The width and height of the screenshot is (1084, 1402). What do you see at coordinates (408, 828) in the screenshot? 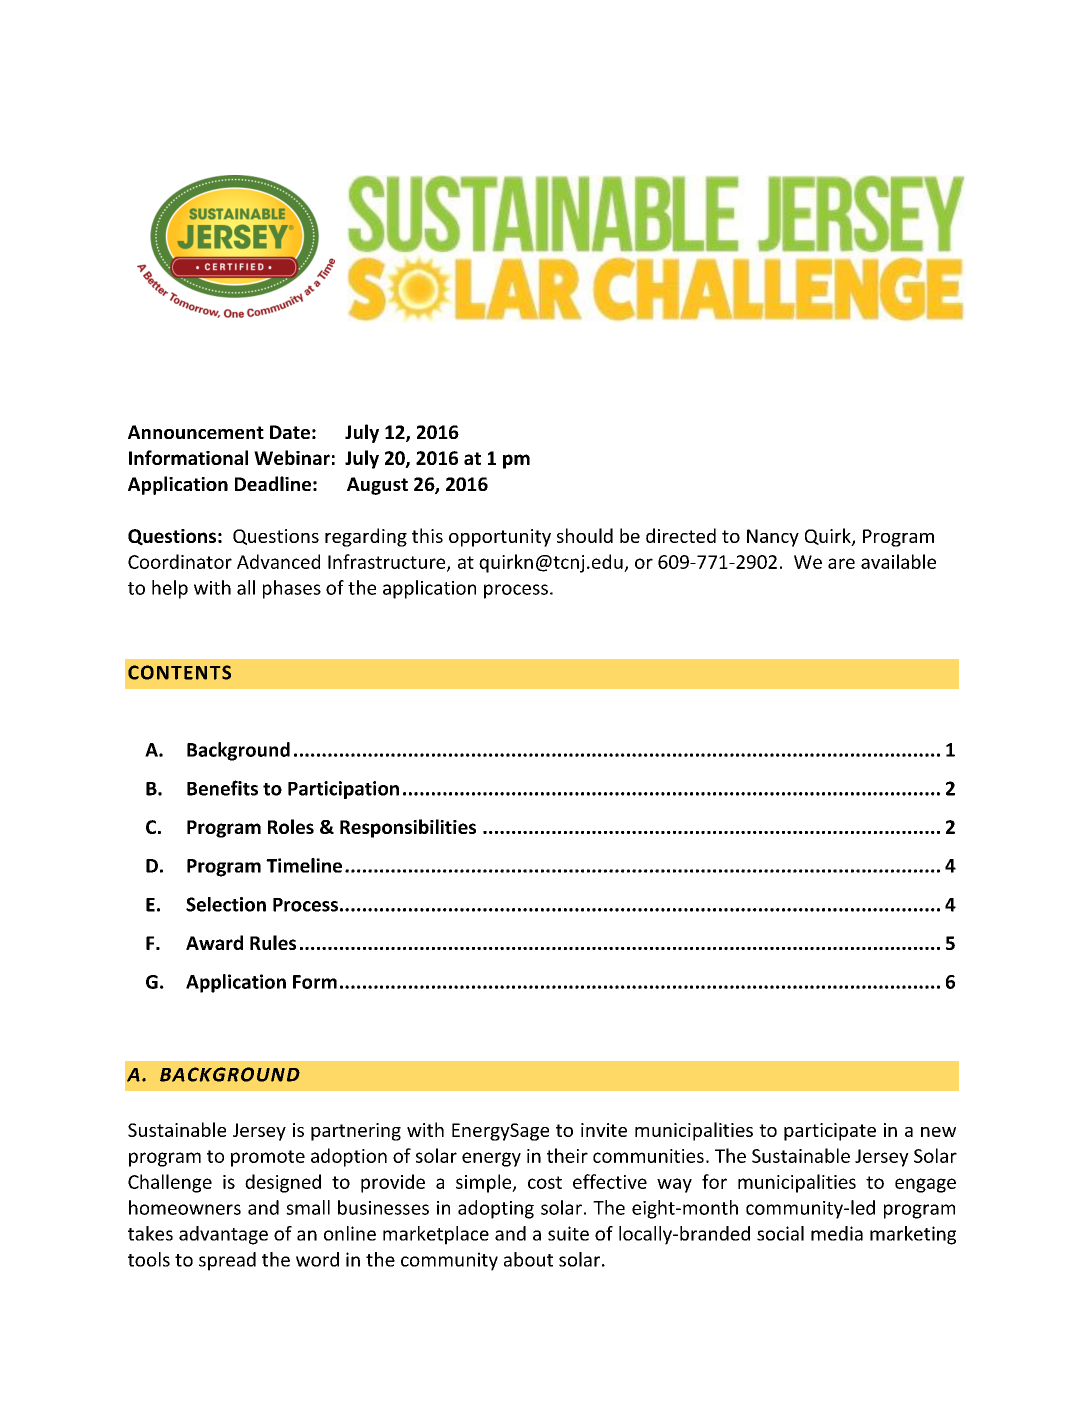
I see `Responsibilities` at bounding box center [408, 828].
